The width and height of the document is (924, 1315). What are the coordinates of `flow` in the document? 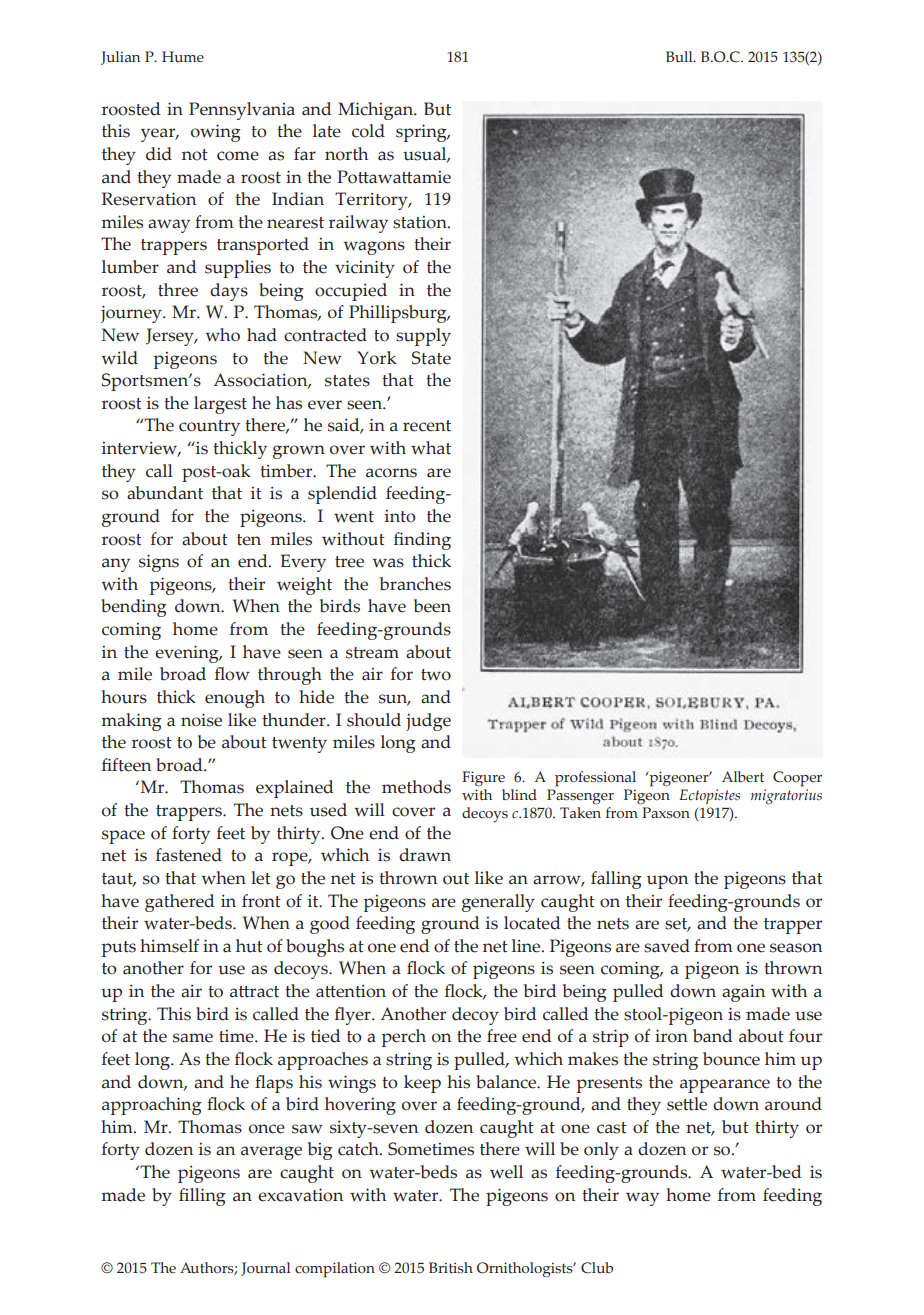 It's located at (232, 674).
